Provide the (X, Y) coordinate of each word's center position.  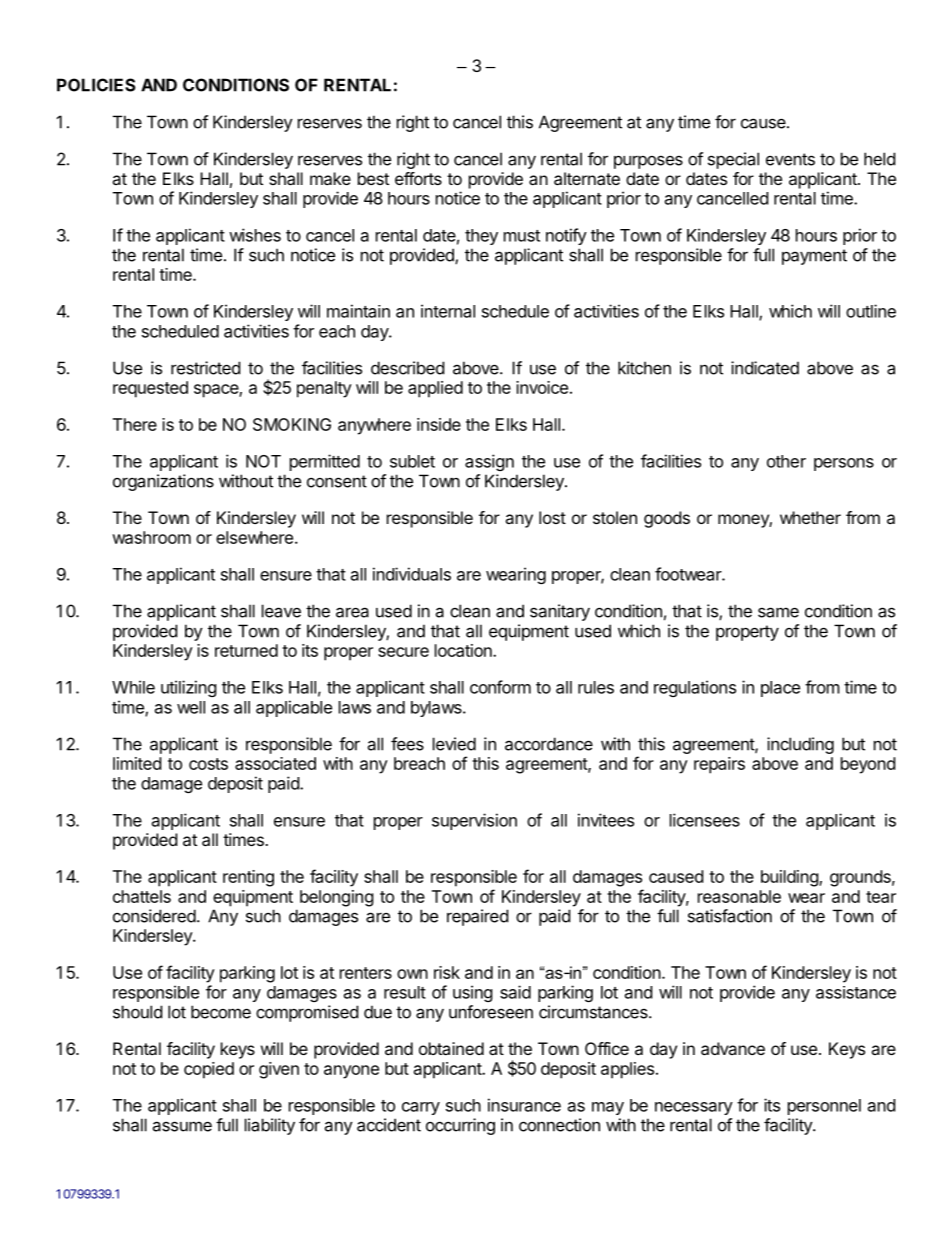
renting (248, 878)
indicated (765, 368)
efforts (418, 178)
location (464, 650)
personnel (824, 1107)
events (790, 159)
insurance (524, 1105)
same (778, 612)
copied (209, 1070)
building (790, 878)
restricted (205, 368)
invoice (542, 387)
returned (246, 650)
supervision (474, 821)
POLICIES (96, 85)
